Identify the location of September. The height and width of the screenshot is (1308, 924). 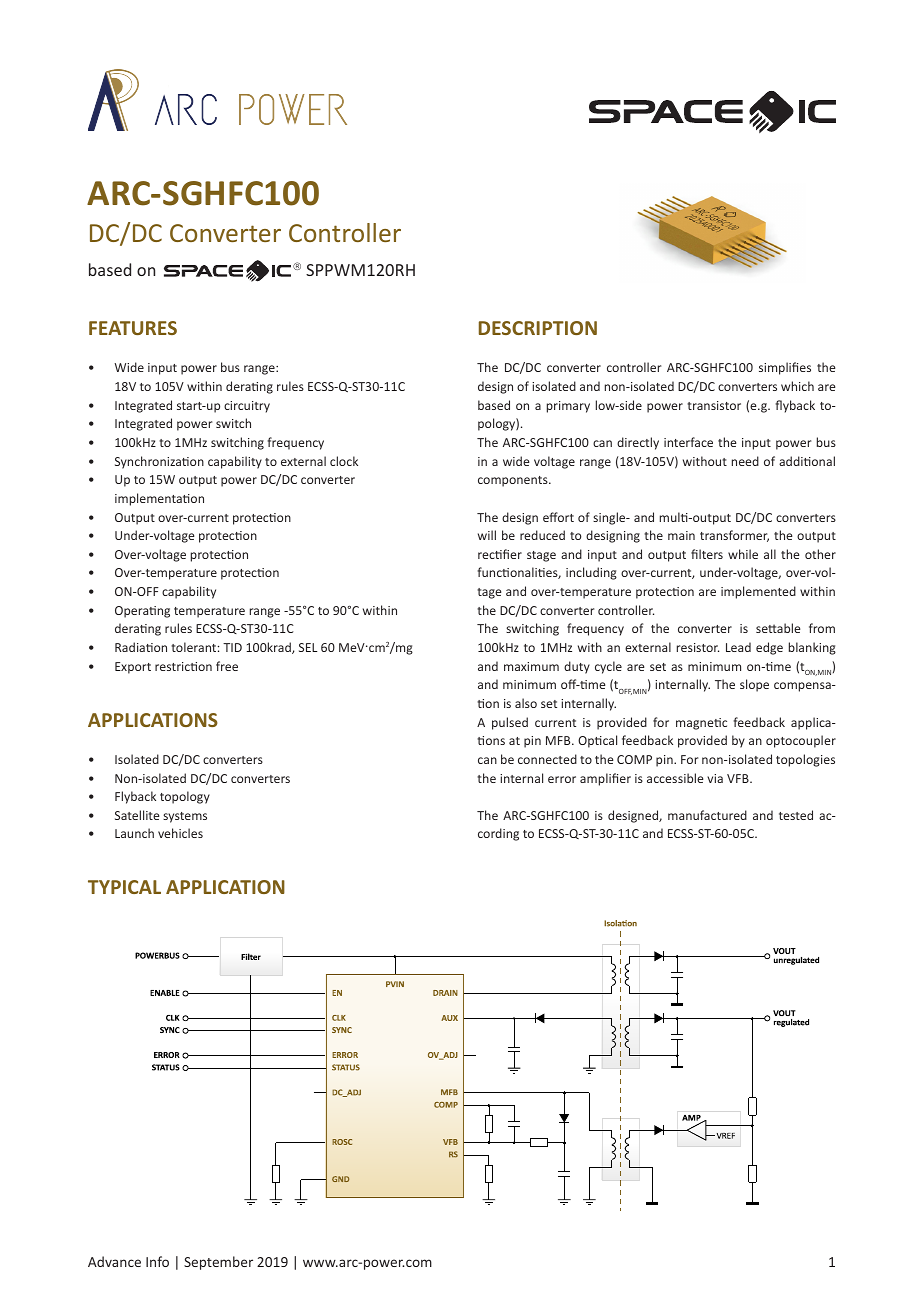
(218, 1263).
